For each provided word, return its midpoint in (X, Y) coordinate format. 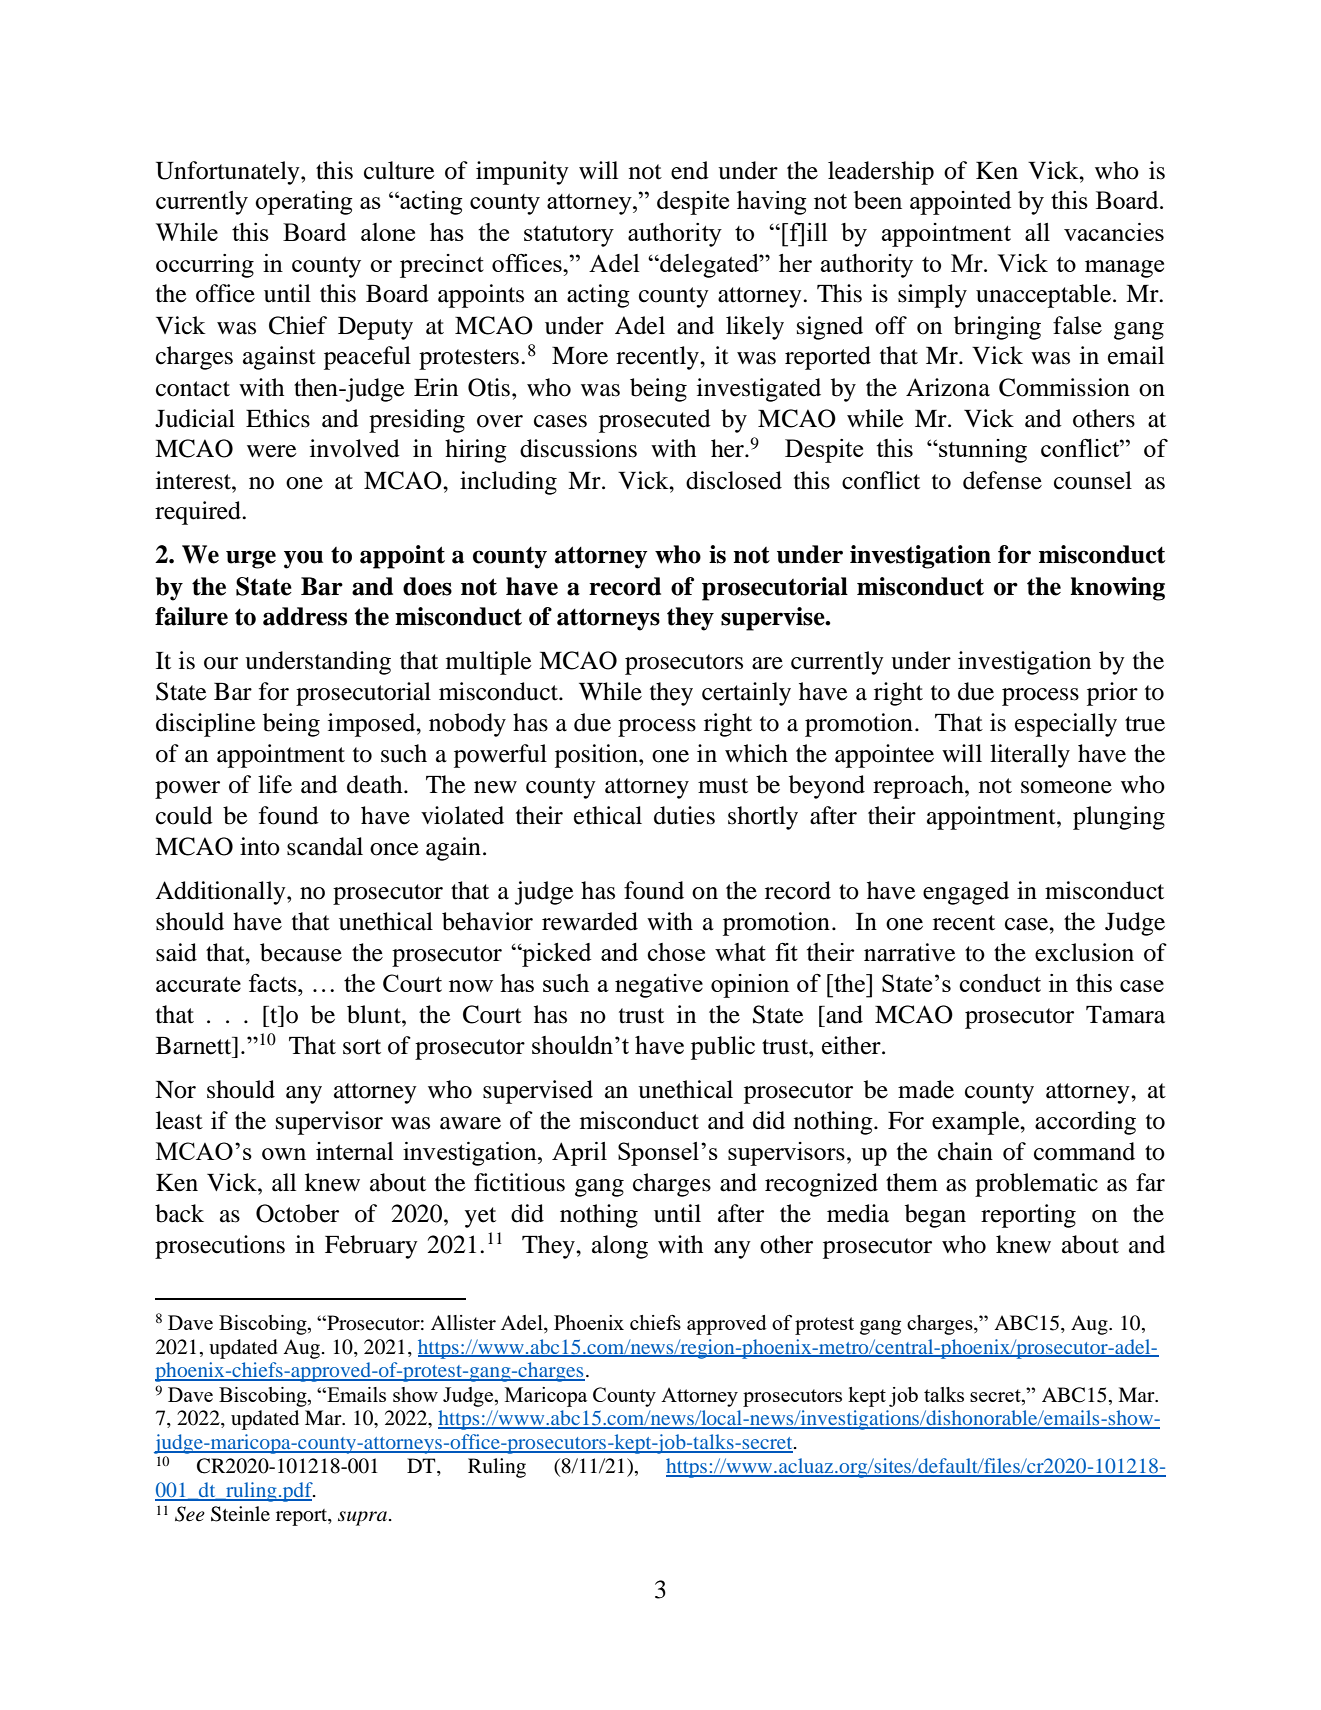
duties (684, 815)
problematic (1036, 1185)
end (690, 170)
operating (304, 203)
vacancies (1114, 232)
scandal (325, 846)
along (620, 1247)
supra (364, 1518)
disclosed (734, 480)
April (579, 1154)
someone (1066, 787)
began (935, 1216)
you (303, 559)
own (284, 1154)
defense (1002, 480)
